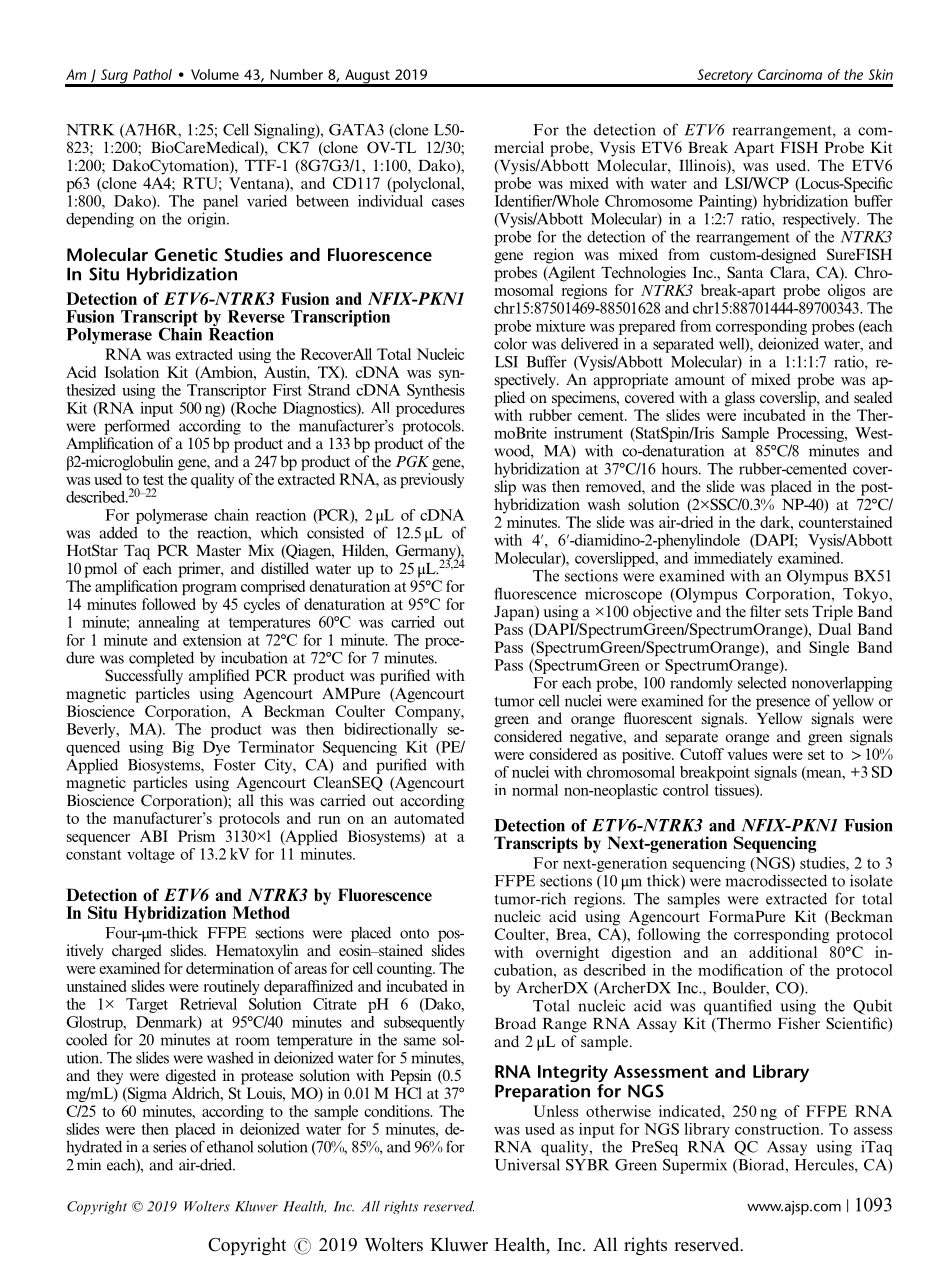 This page has width=952, height=1275. I want to click on Company, so click(429, 712).
